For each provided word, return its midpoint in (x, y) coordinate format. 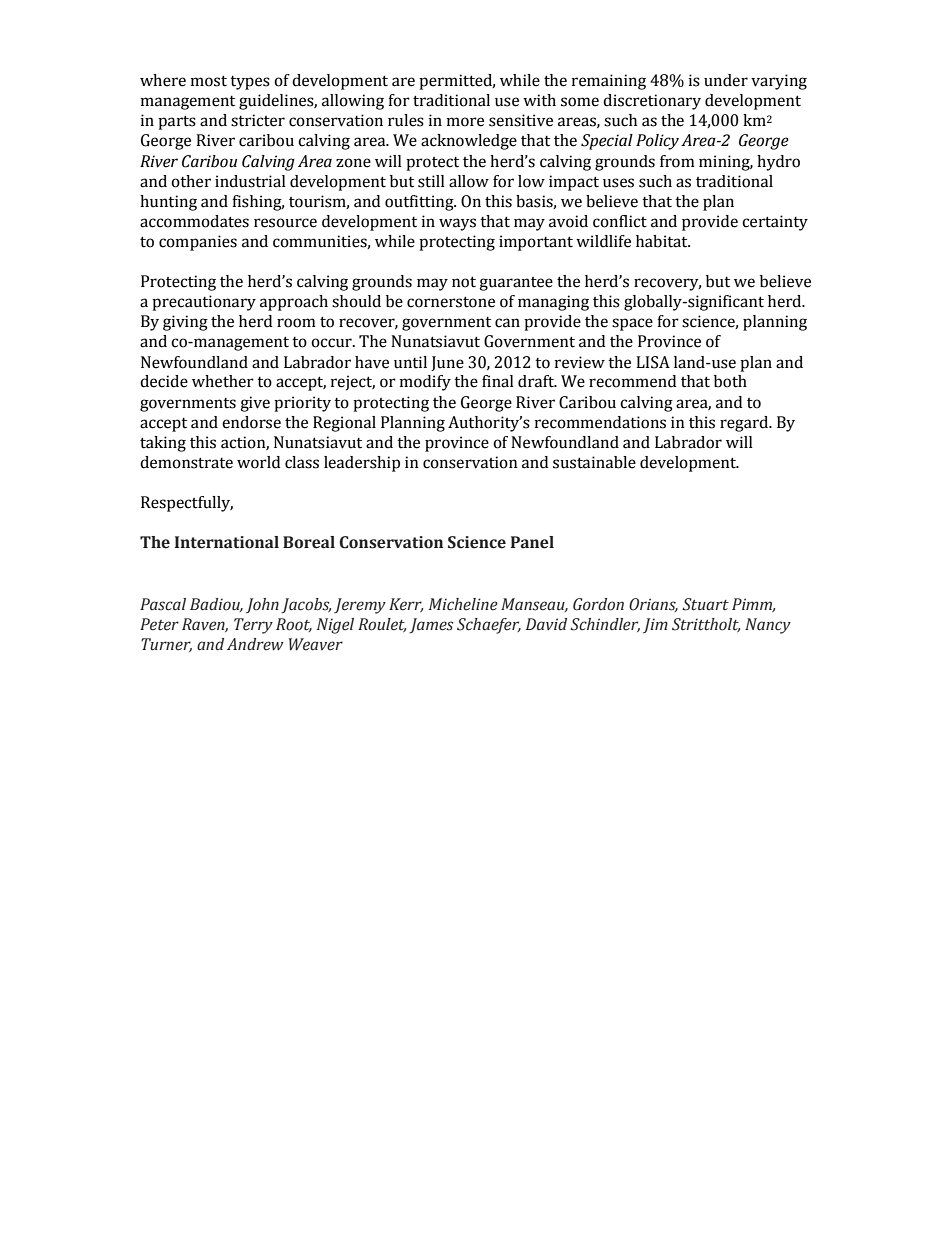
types (250, 83)
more (465, 122)
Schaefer (489, 626)
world (258, 462)
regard (745, 424)
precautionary (204, 303)
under (726, 80)
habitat (663, 241)
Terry (253, 626)
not (464, 282)
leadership (362, 464)
